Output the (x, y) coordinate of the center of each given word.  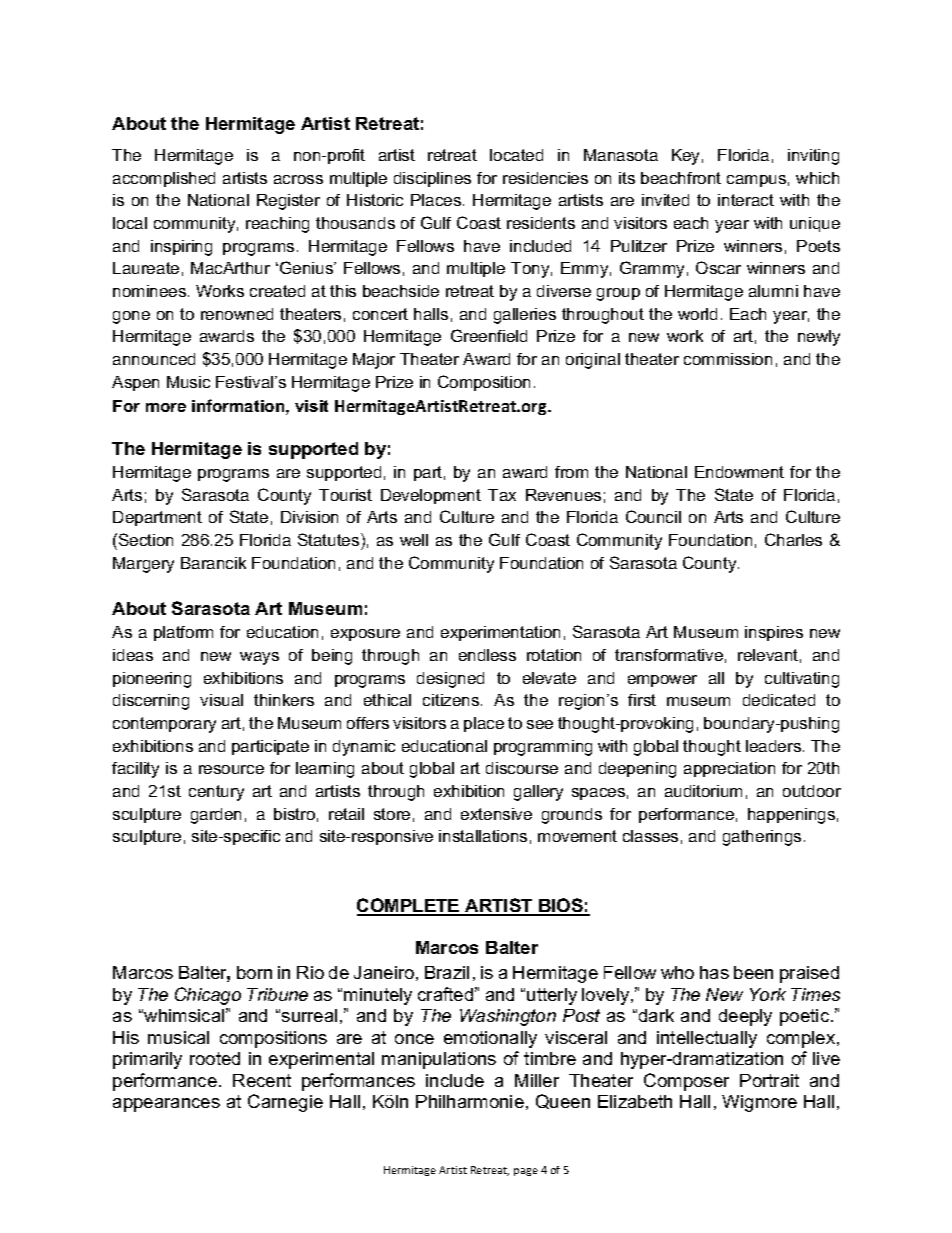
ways (259, 658)
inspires (774, 633)
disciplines (432, 179)
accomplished (164, 179)
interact (746, 200)
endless (487, 655)
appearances (166, 1105)
